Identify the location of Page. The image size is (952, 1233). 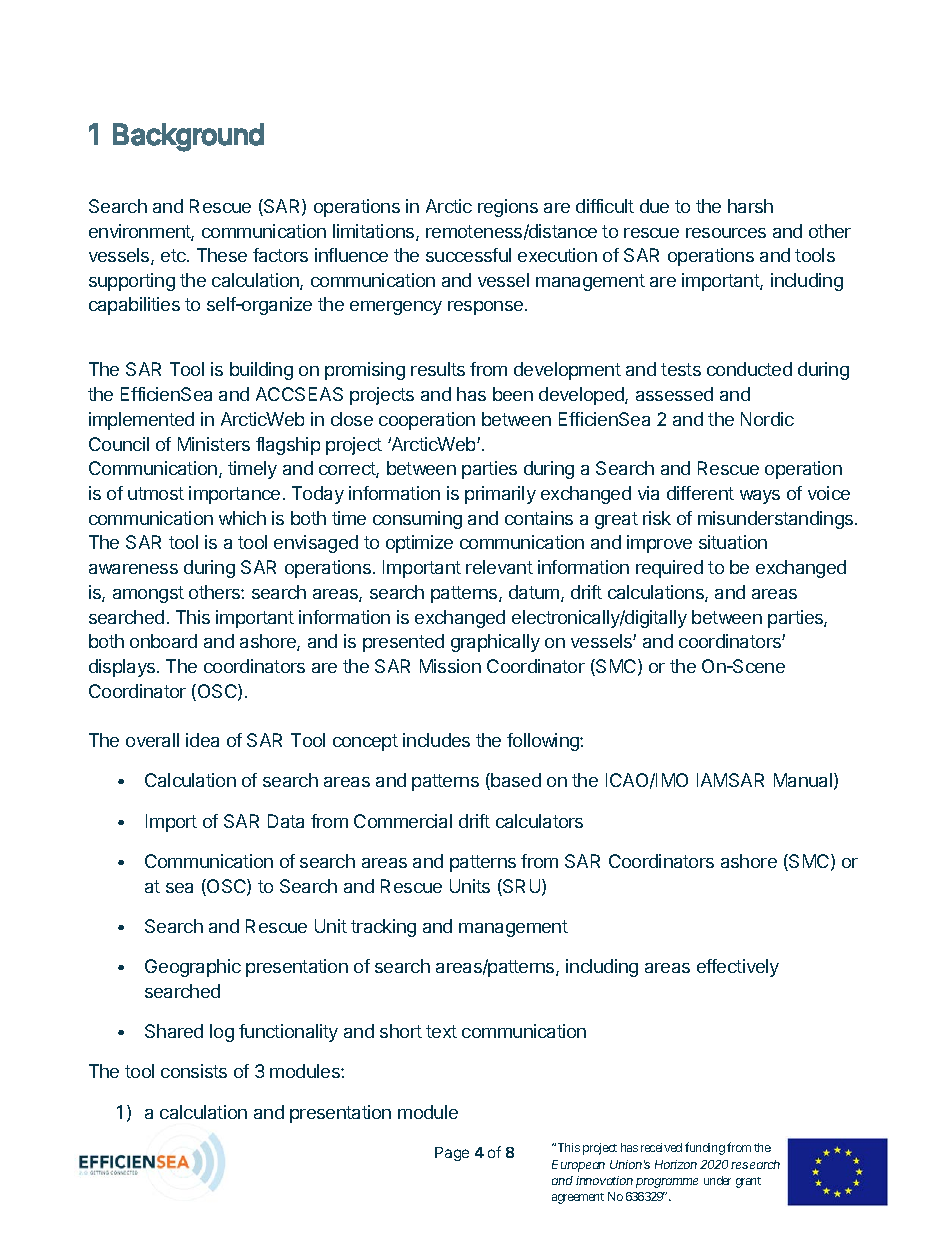
(452, 1154).
